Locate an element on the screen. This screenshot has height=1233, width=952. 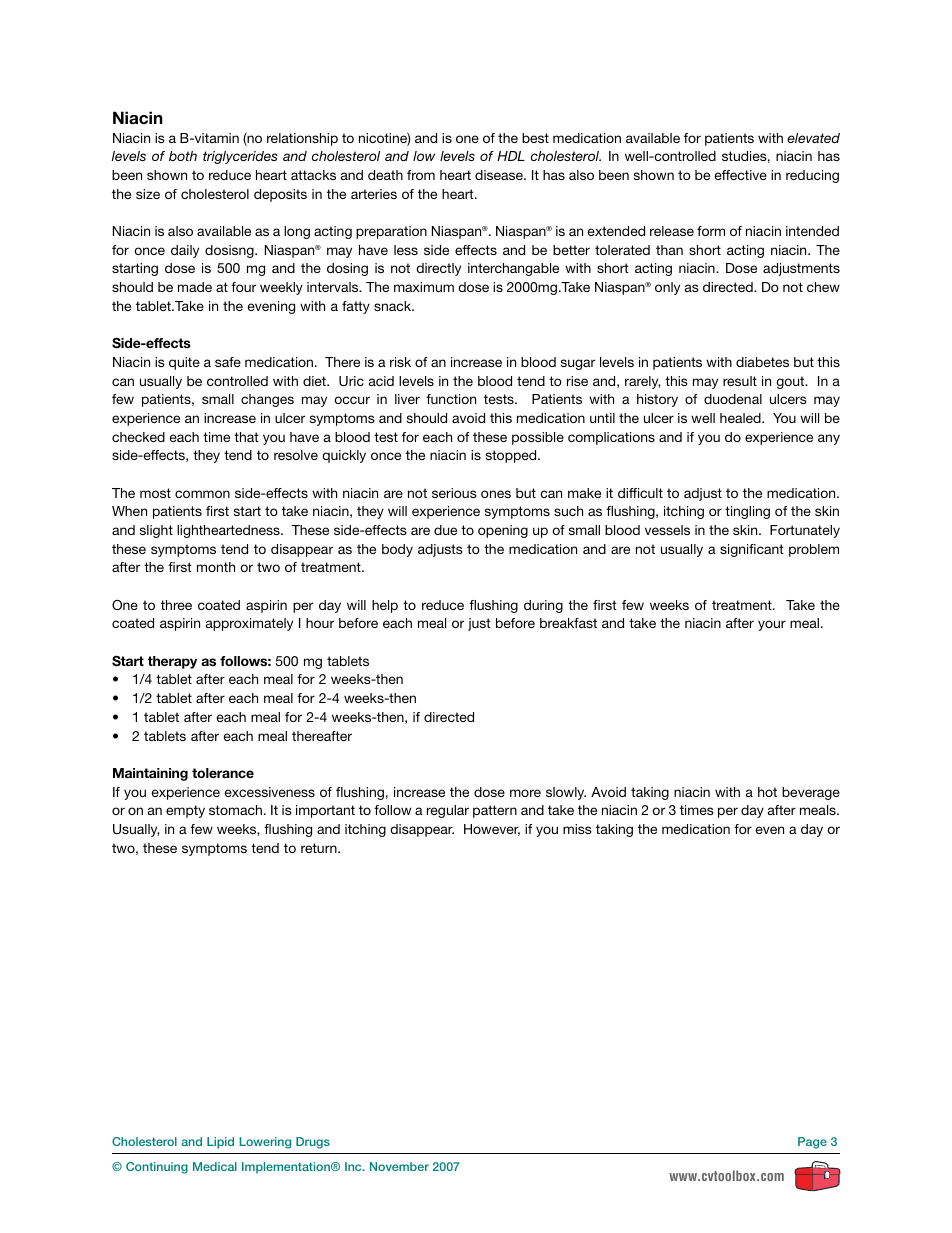
triglycerides is located at coordinates (240, 157).
